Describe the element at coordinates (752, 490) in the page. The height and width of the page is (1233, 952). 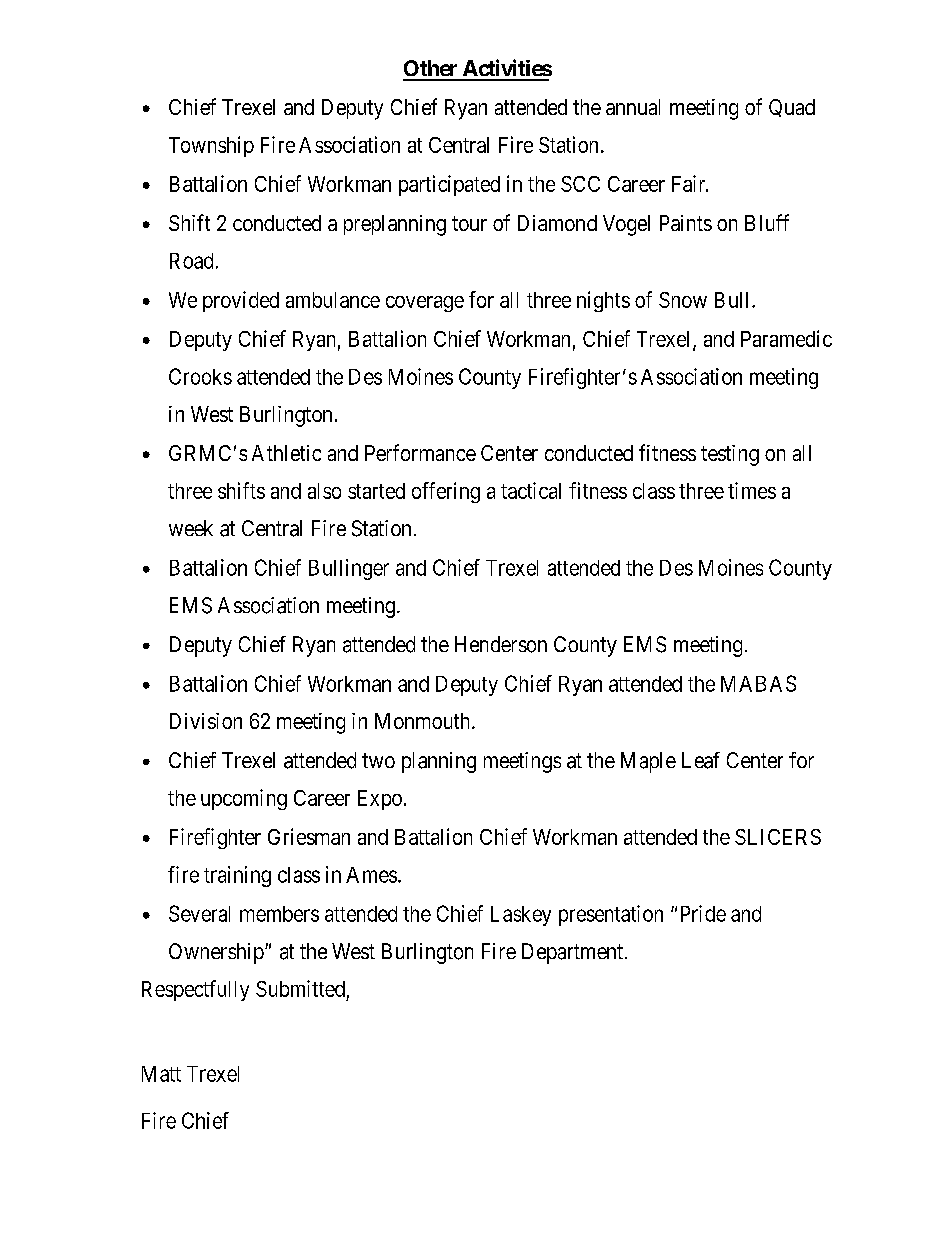
I see `times` at that location.
